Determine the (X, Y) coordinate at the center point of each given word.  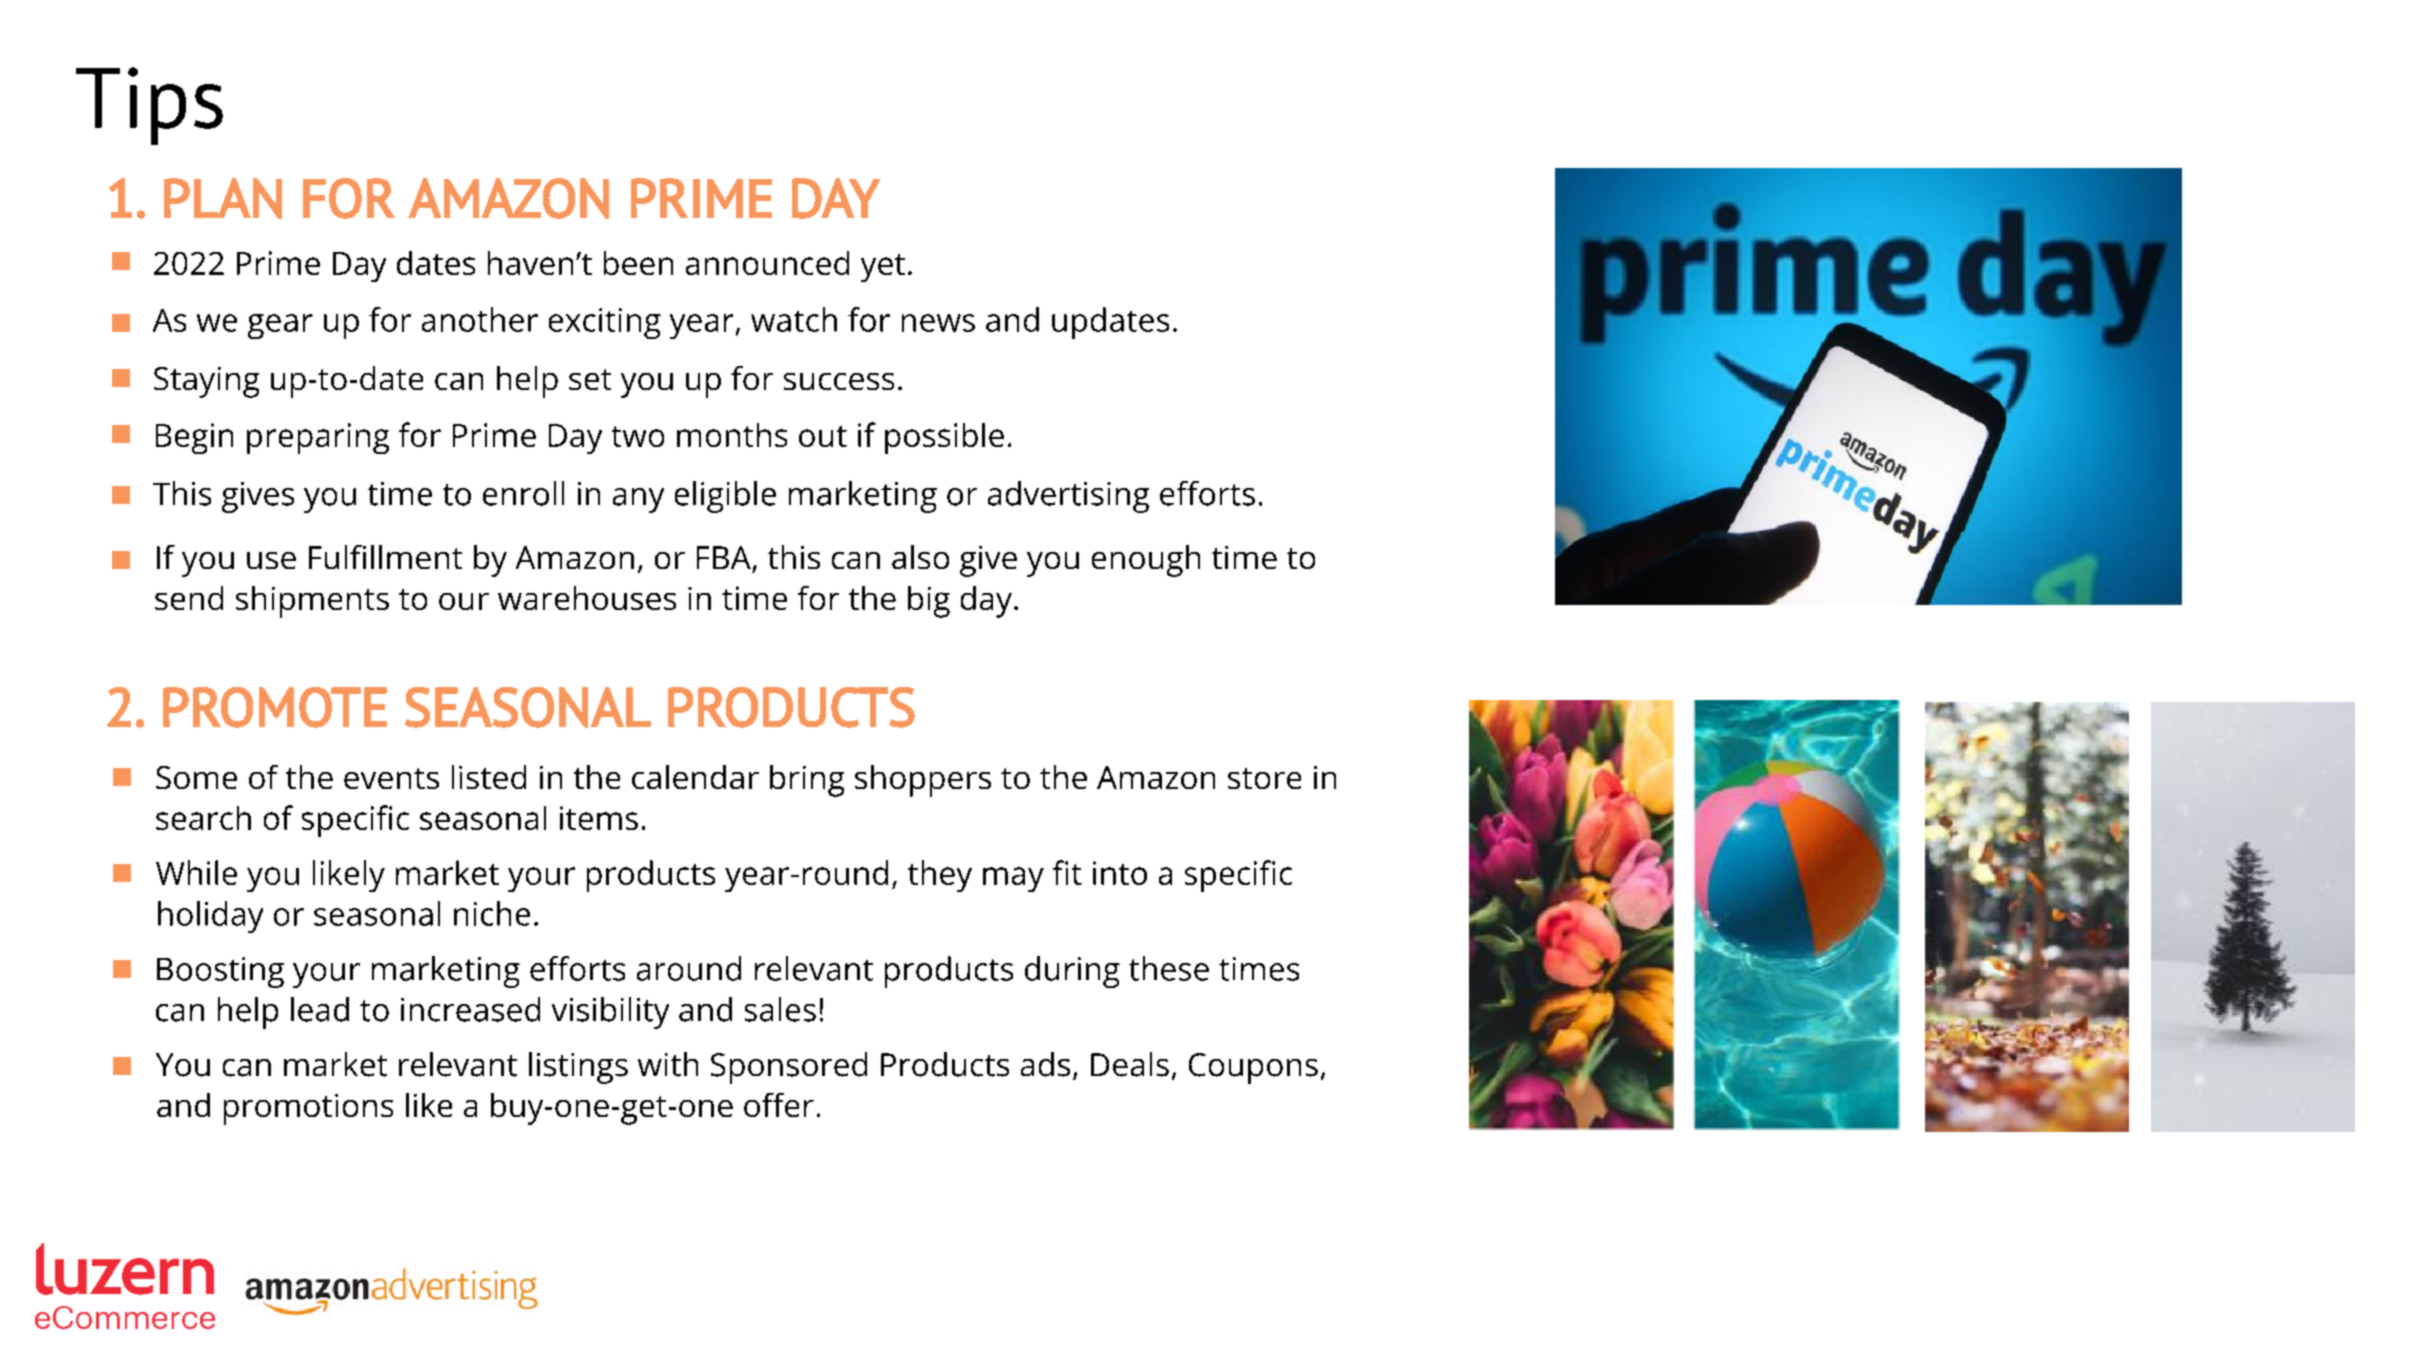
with (668, 1064)
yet (883, 268)
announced (767, 263)
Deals (1130, 1064)
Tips (149, 106)
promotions (308, 1109)
